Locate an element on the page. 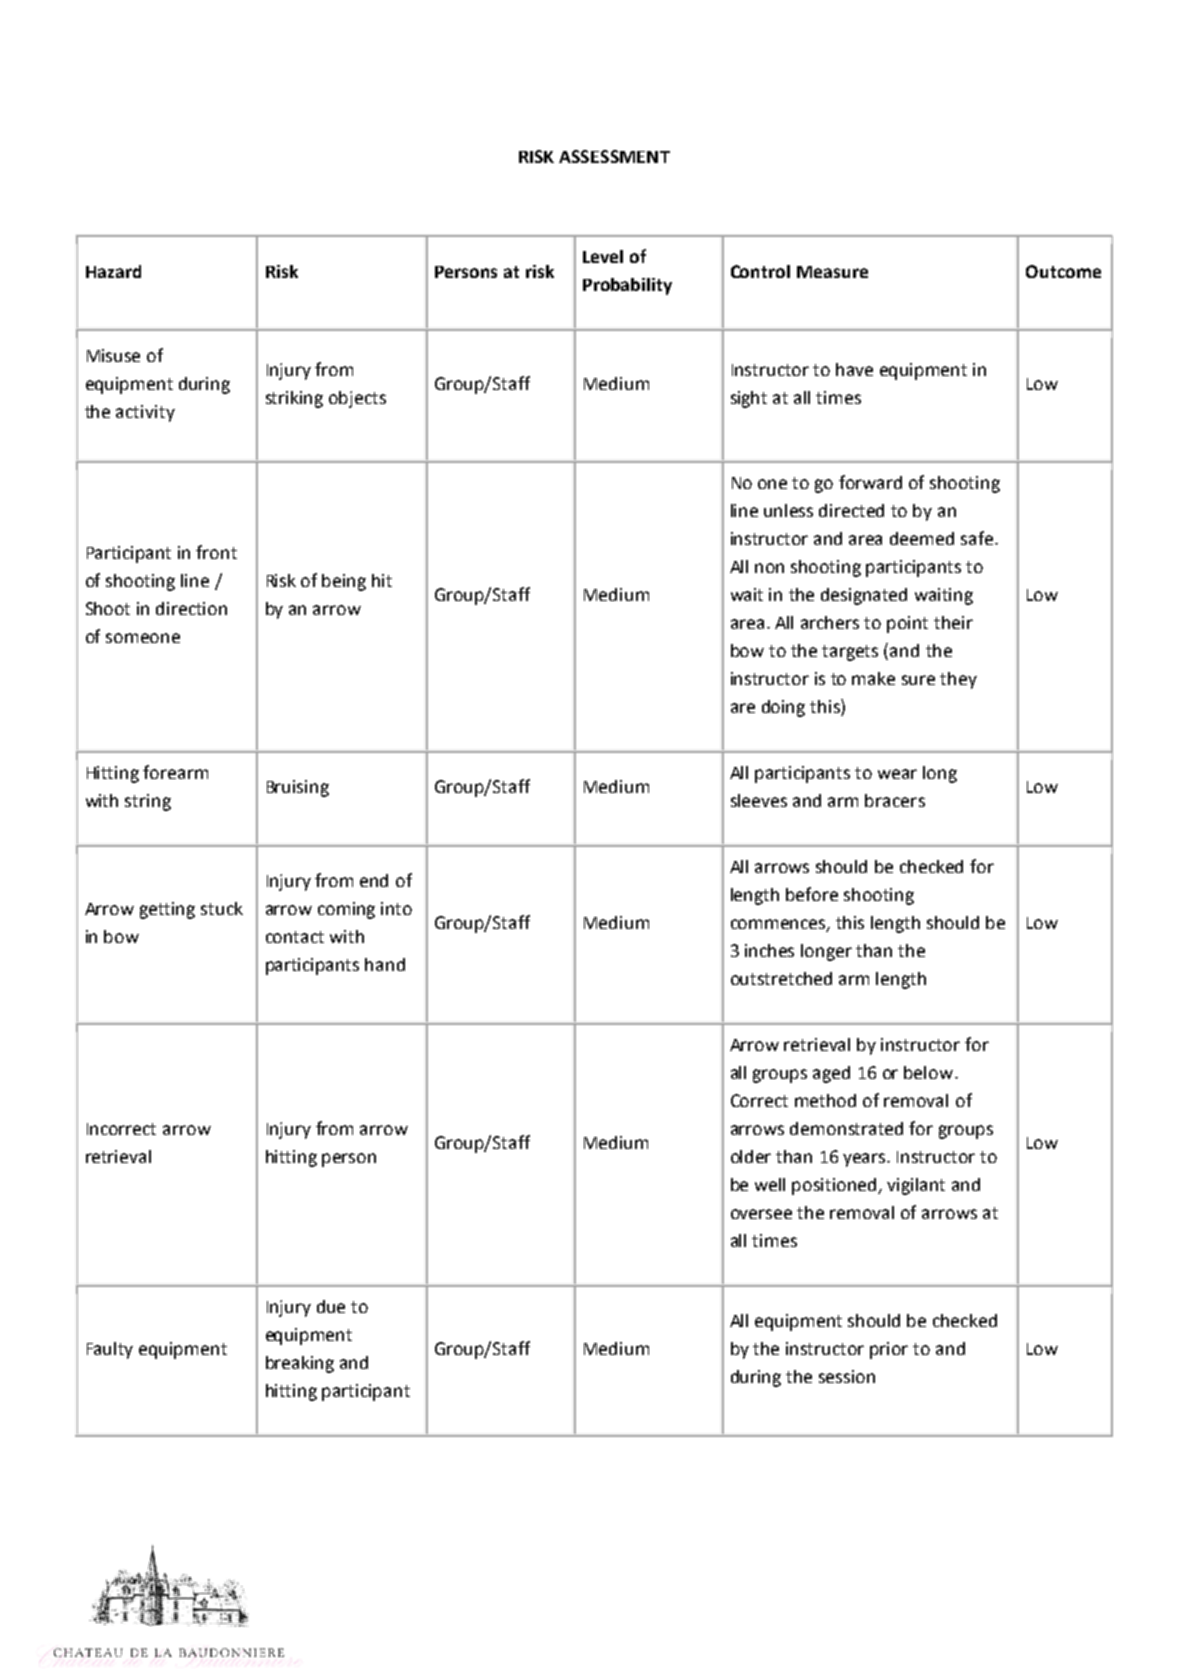 This document has width=1188, height=1680. deemed is located at coordinates (922, 538).
